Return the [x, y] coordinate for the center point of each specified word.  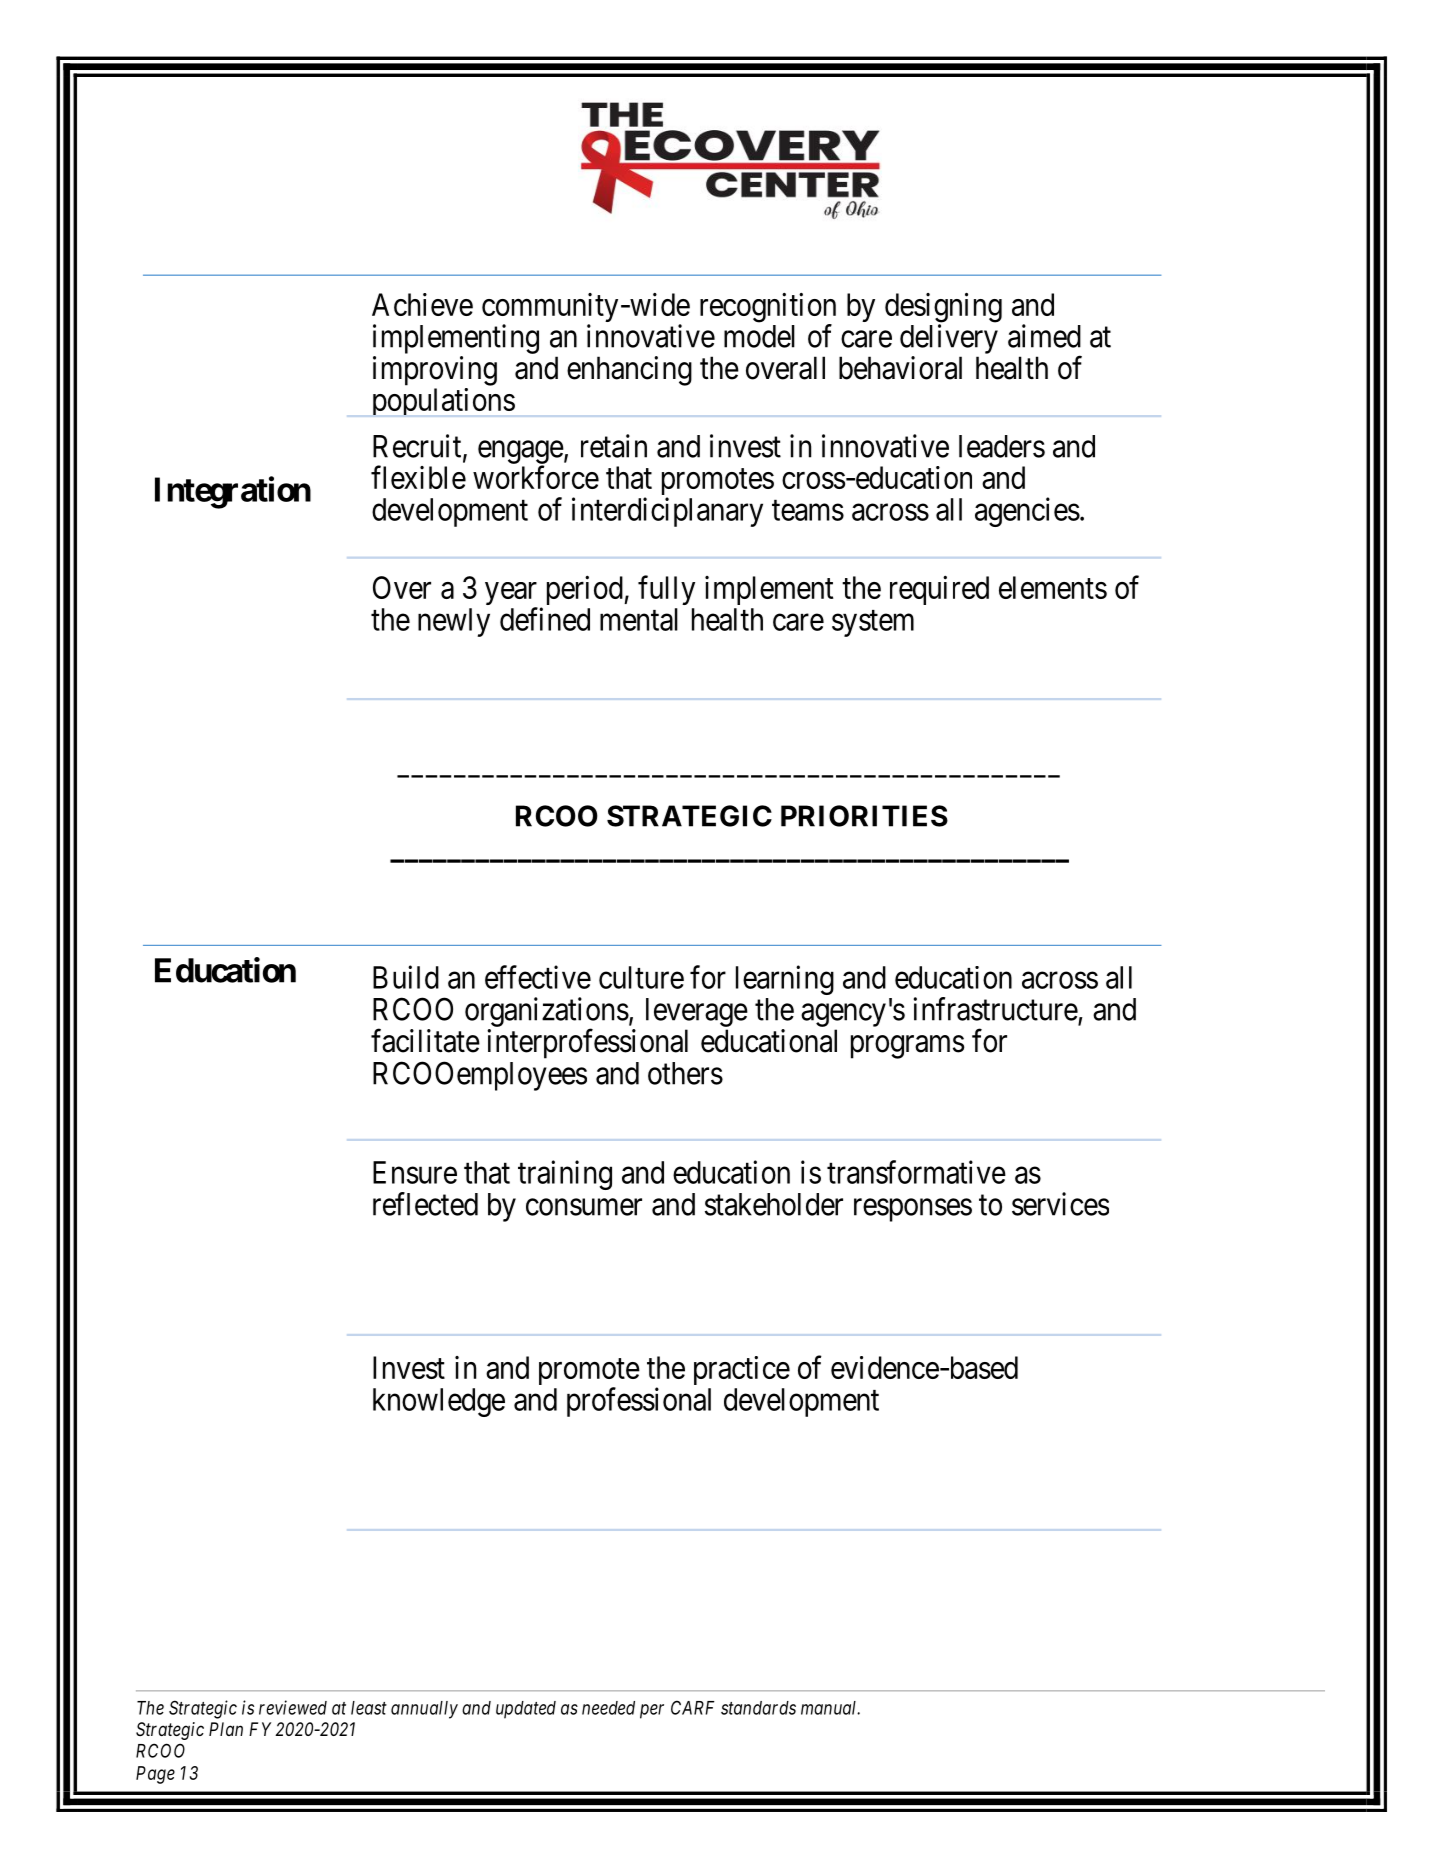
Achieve [422, 304]
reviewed [293, 1707]
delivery [949, 339]
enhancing [629, 371]
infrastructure [996, 1009]
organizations [547, 1013]
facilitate [425, 1041]
